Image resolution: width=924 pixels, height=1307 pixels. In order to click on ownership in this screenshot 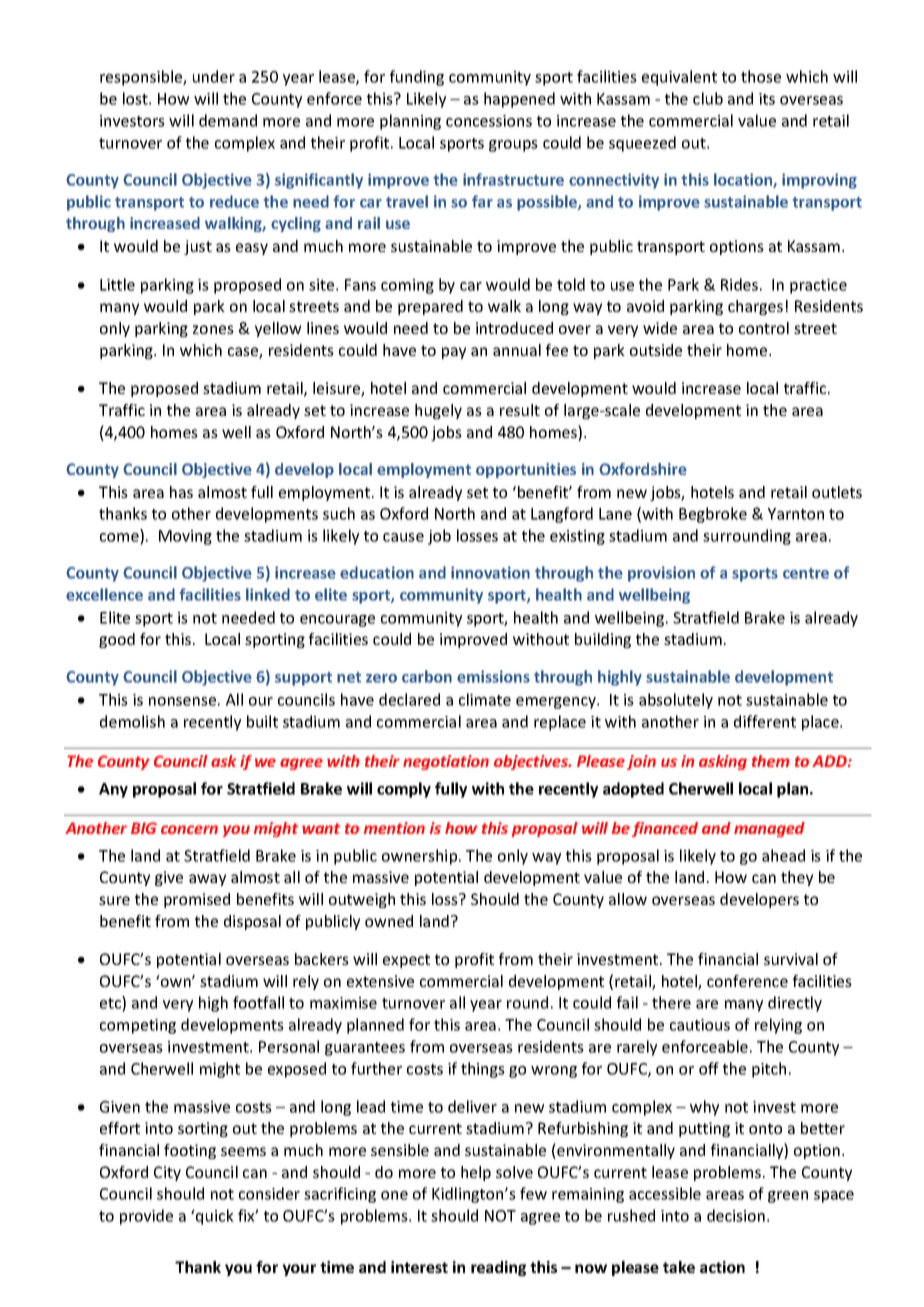, I will do `click(421, 857)`.
